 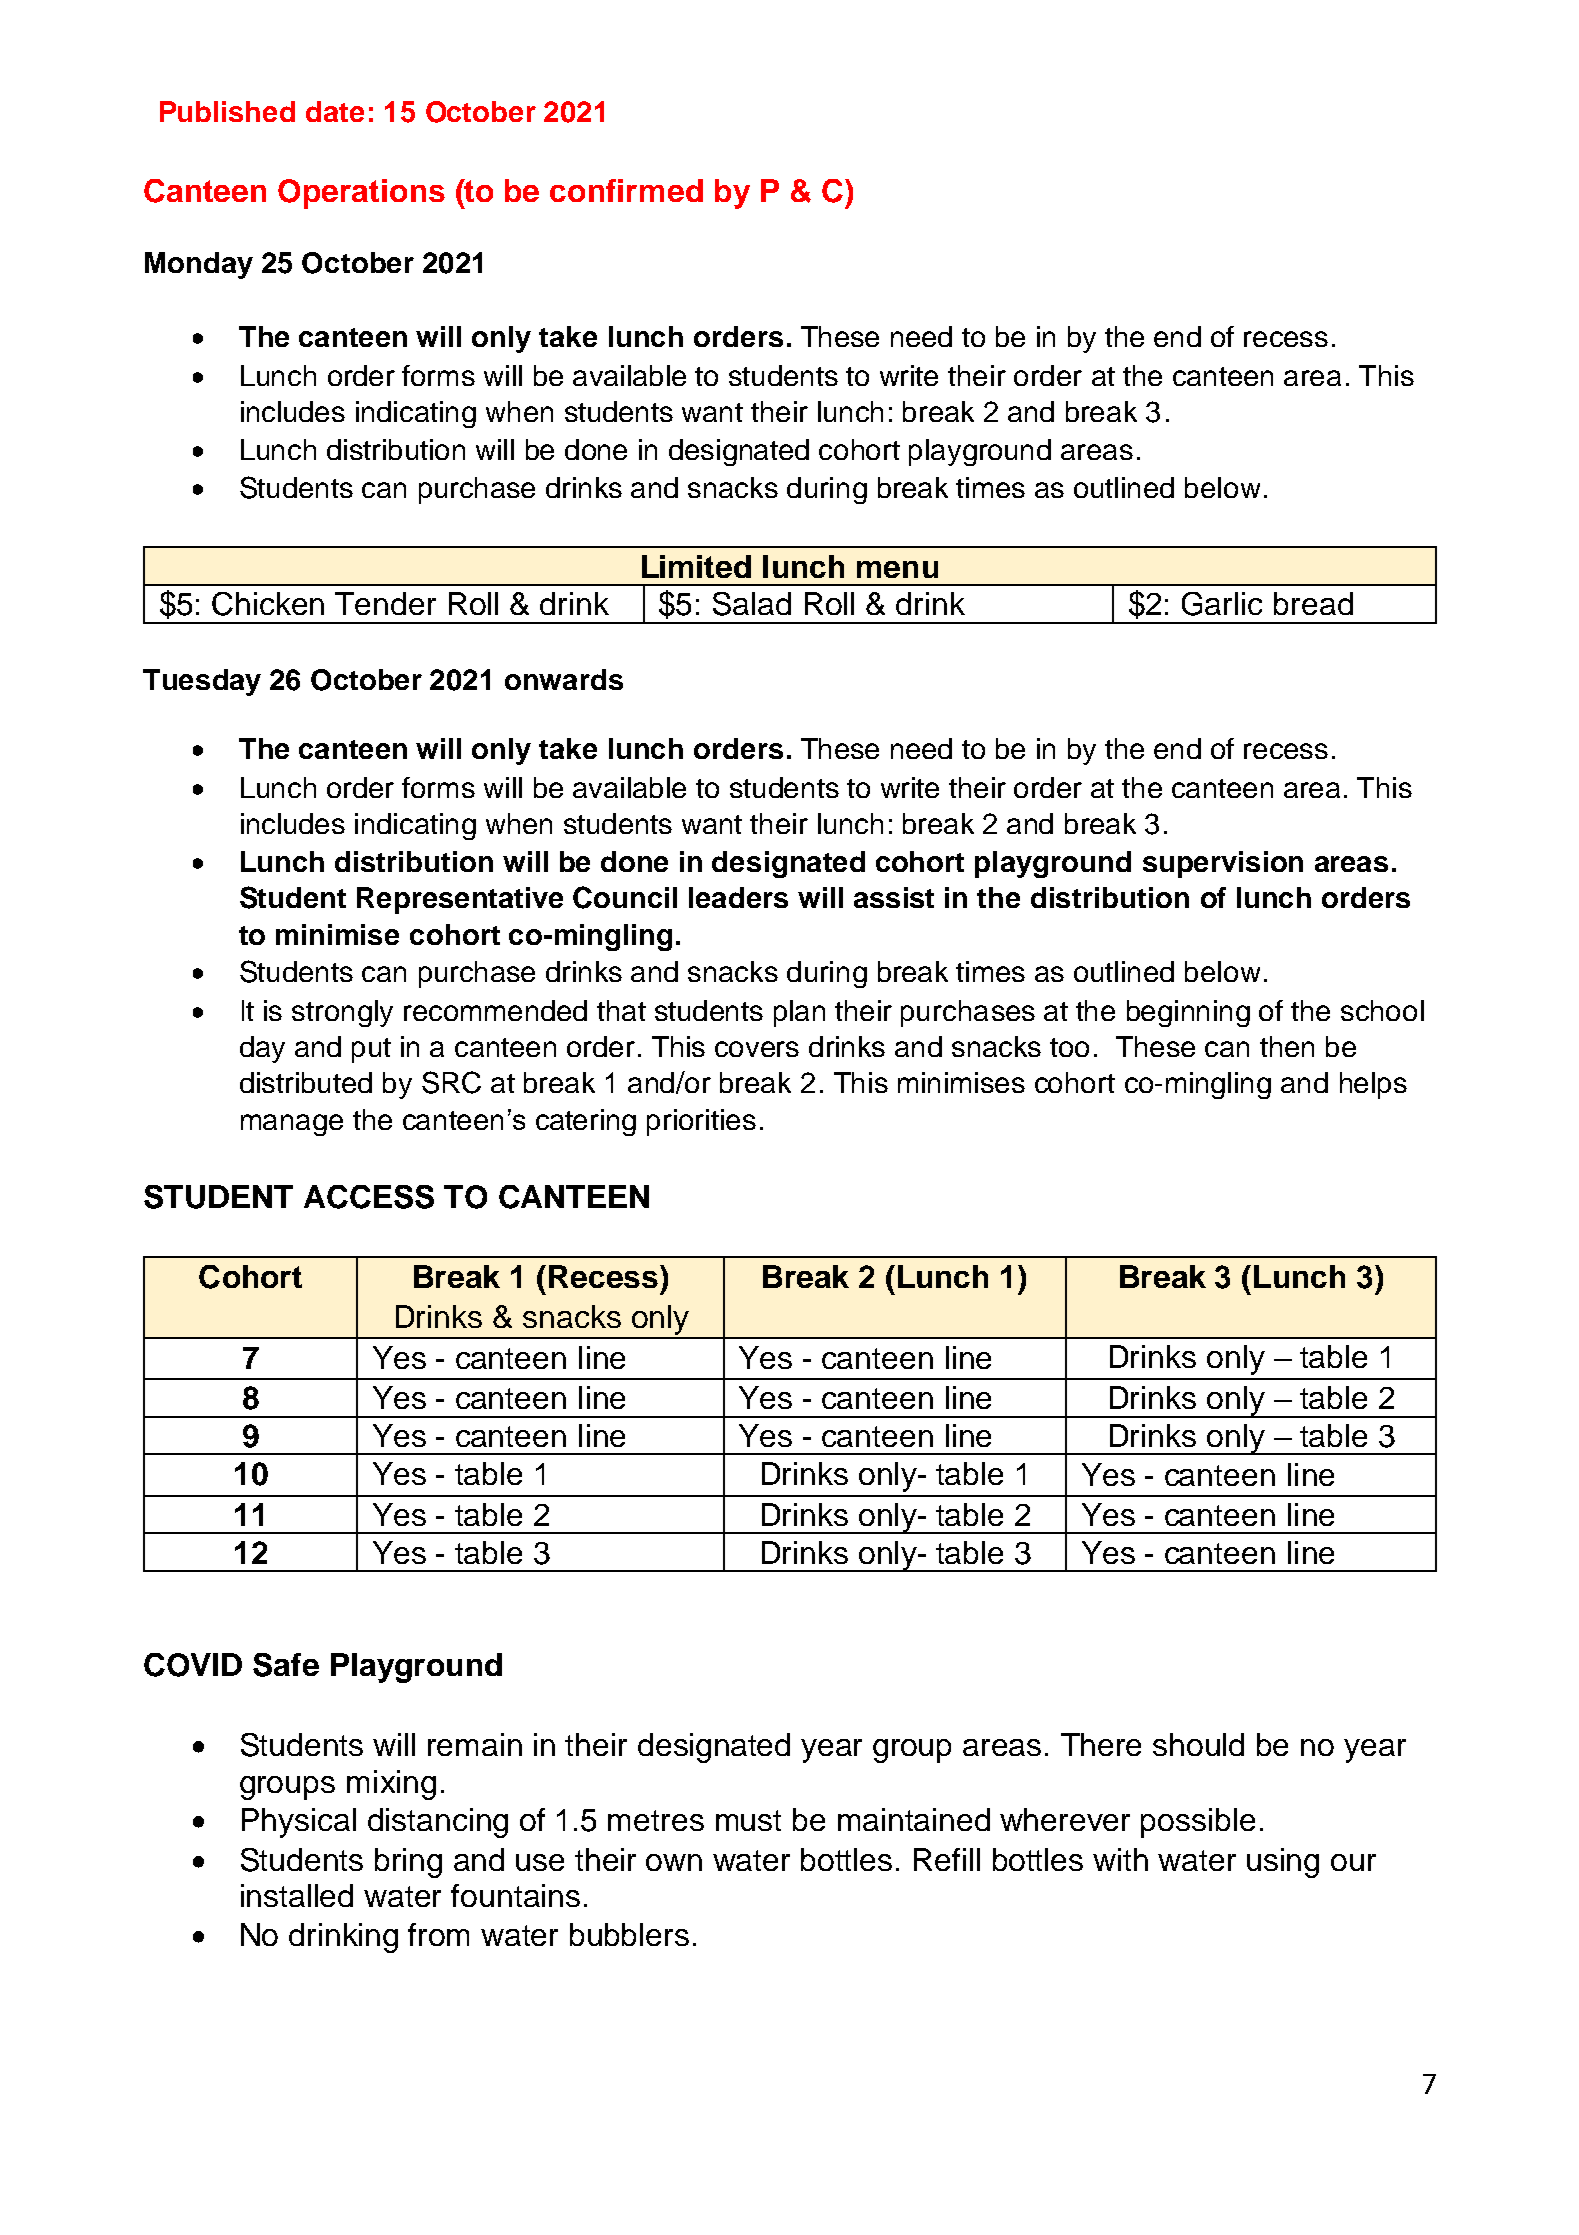 I want to click on using, so click(x=1283, y=1863).
